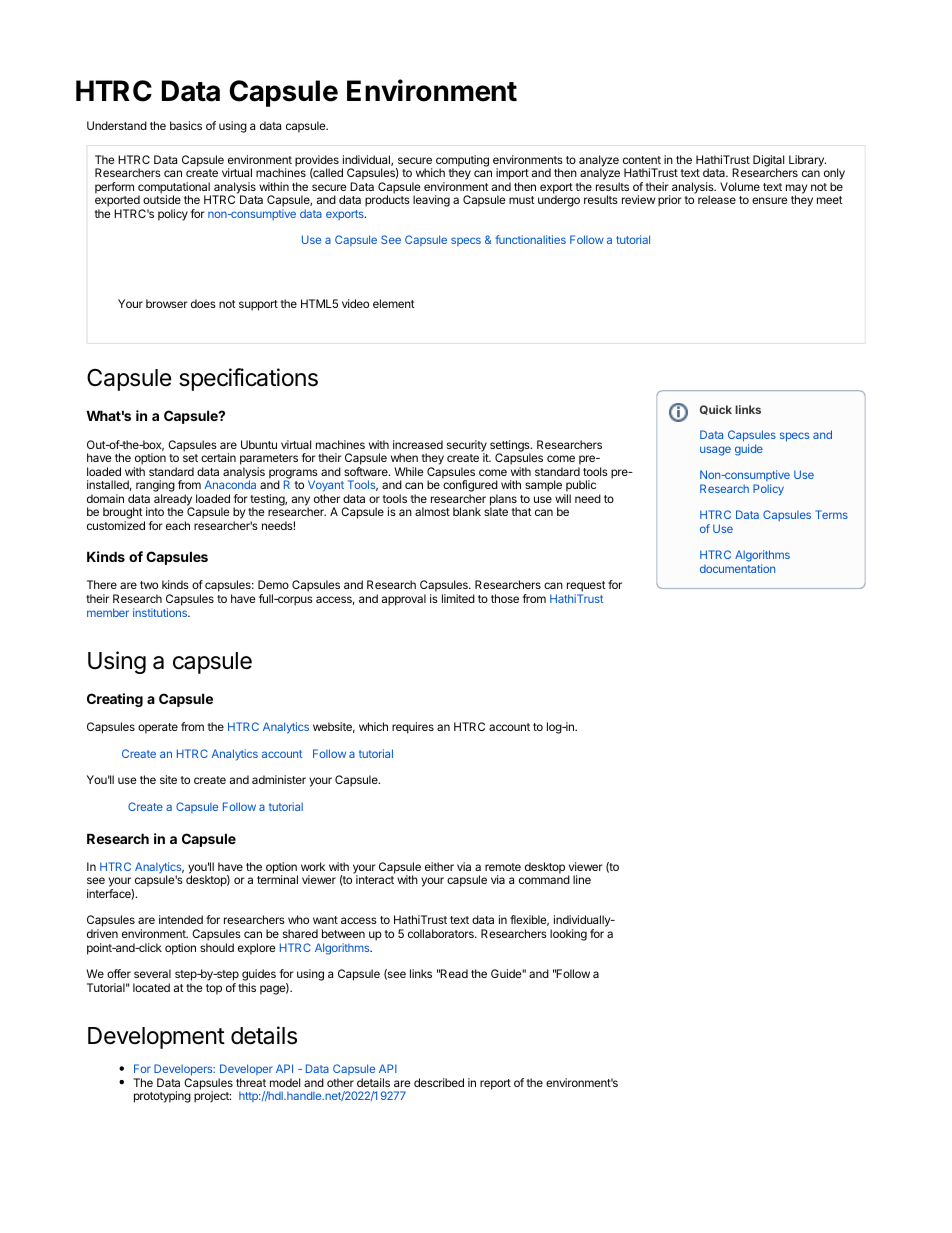 This image has height=1233, width=952. Describe the element at coordinates (768, 162) in the image. I see `Digital` at that location.
